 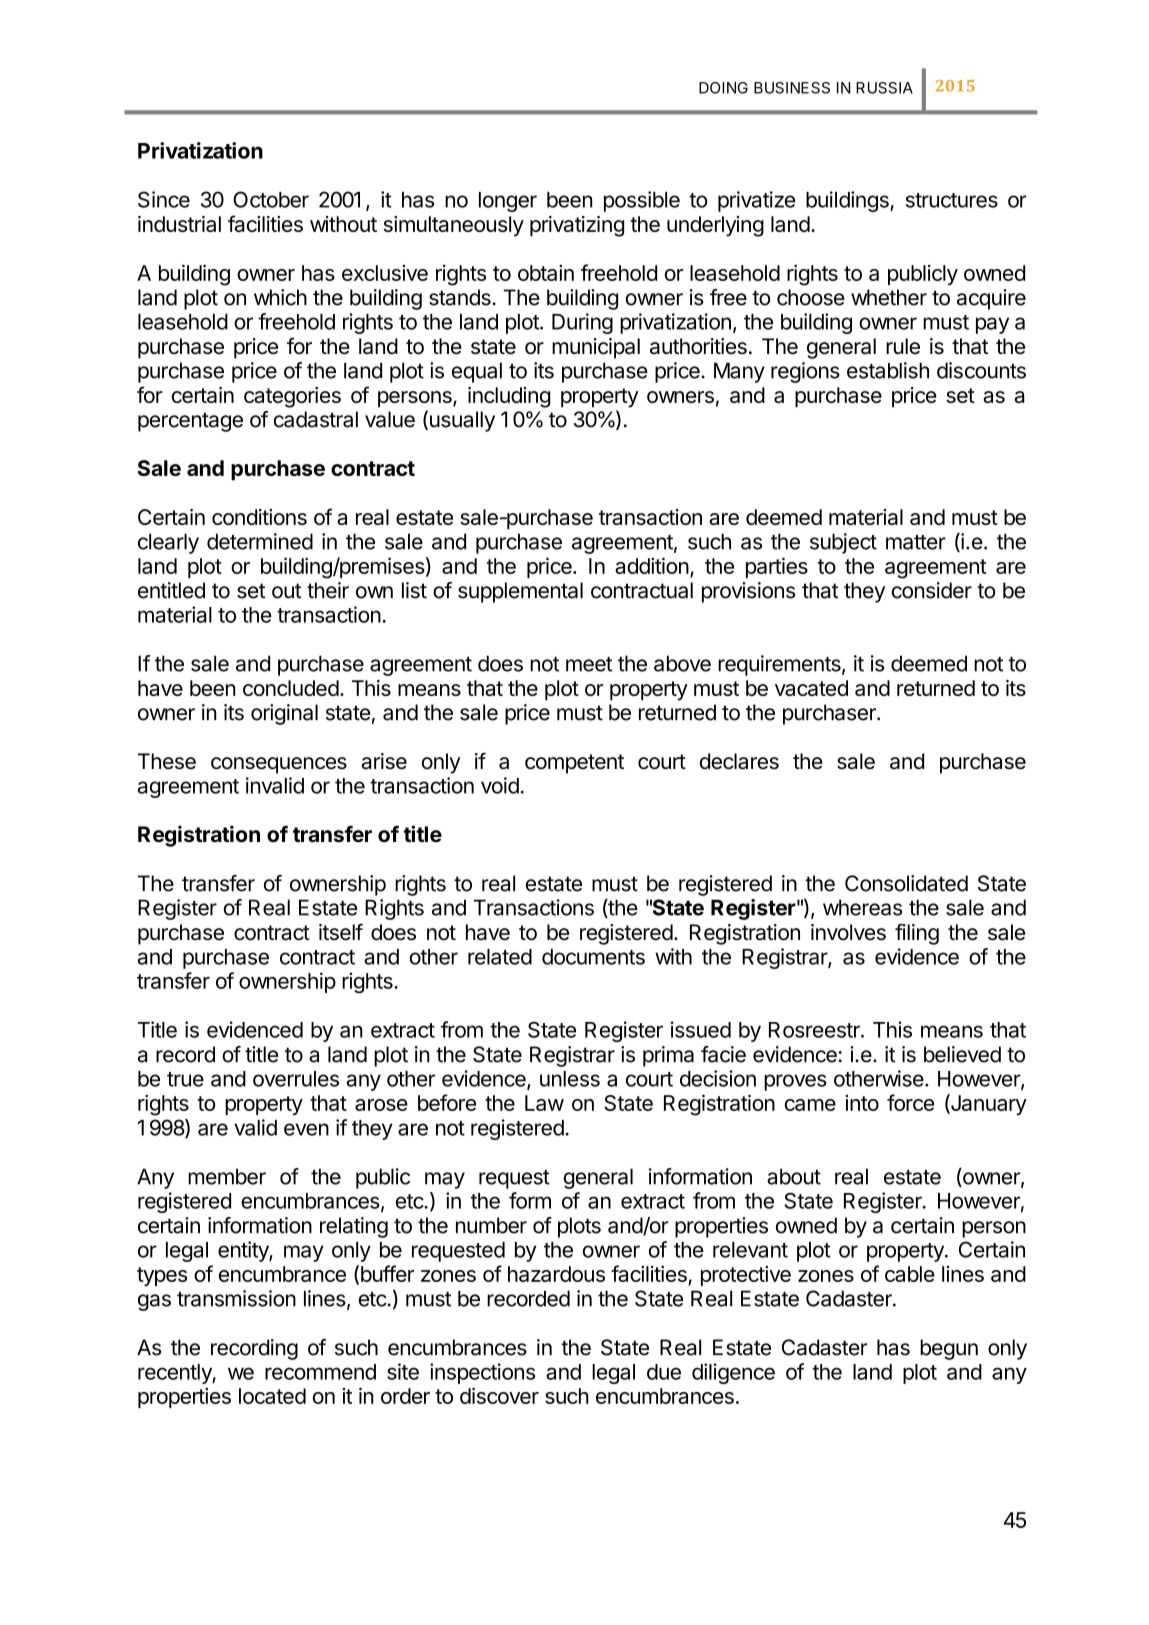 What do you see at coordinates (271, 199) in the page?
I see `October` at bounding box center [271, 199].
